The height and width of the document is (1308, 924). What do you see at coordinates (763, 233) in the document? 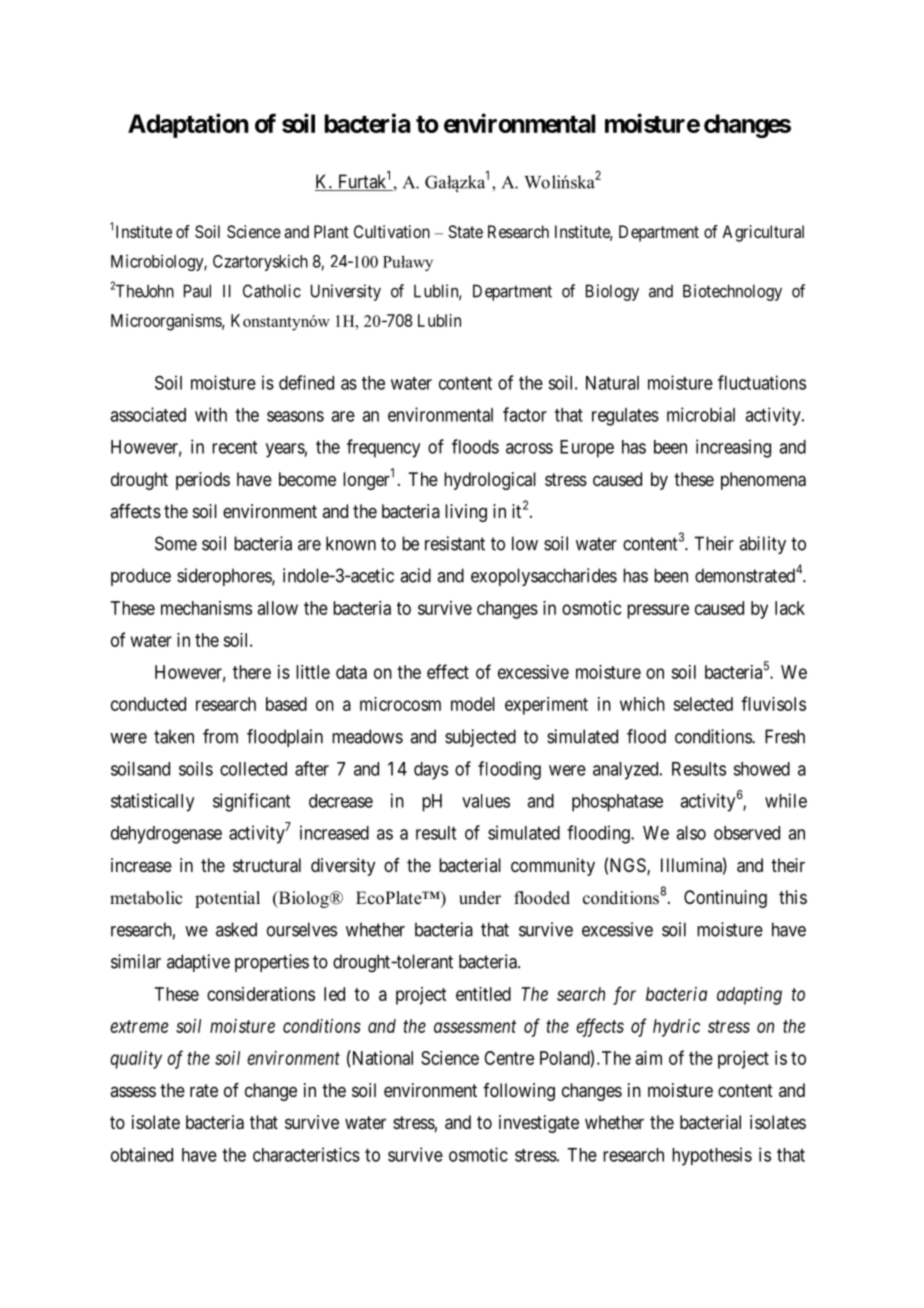
I see `Agricultural` at bounding box center [763, 233].
